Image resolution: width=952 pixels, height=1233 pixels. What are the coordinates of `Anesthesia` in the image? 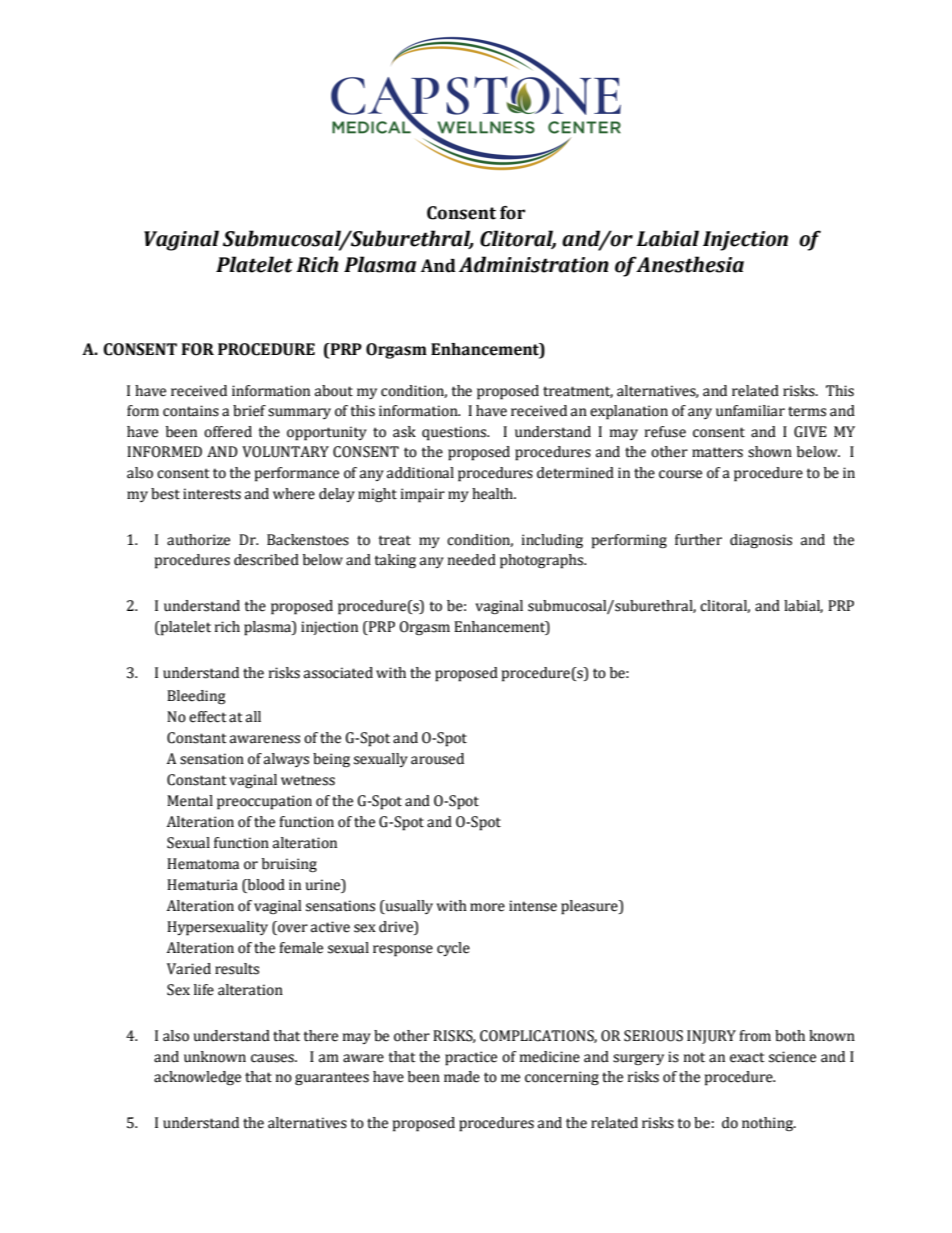 It's located at (690, 264).
